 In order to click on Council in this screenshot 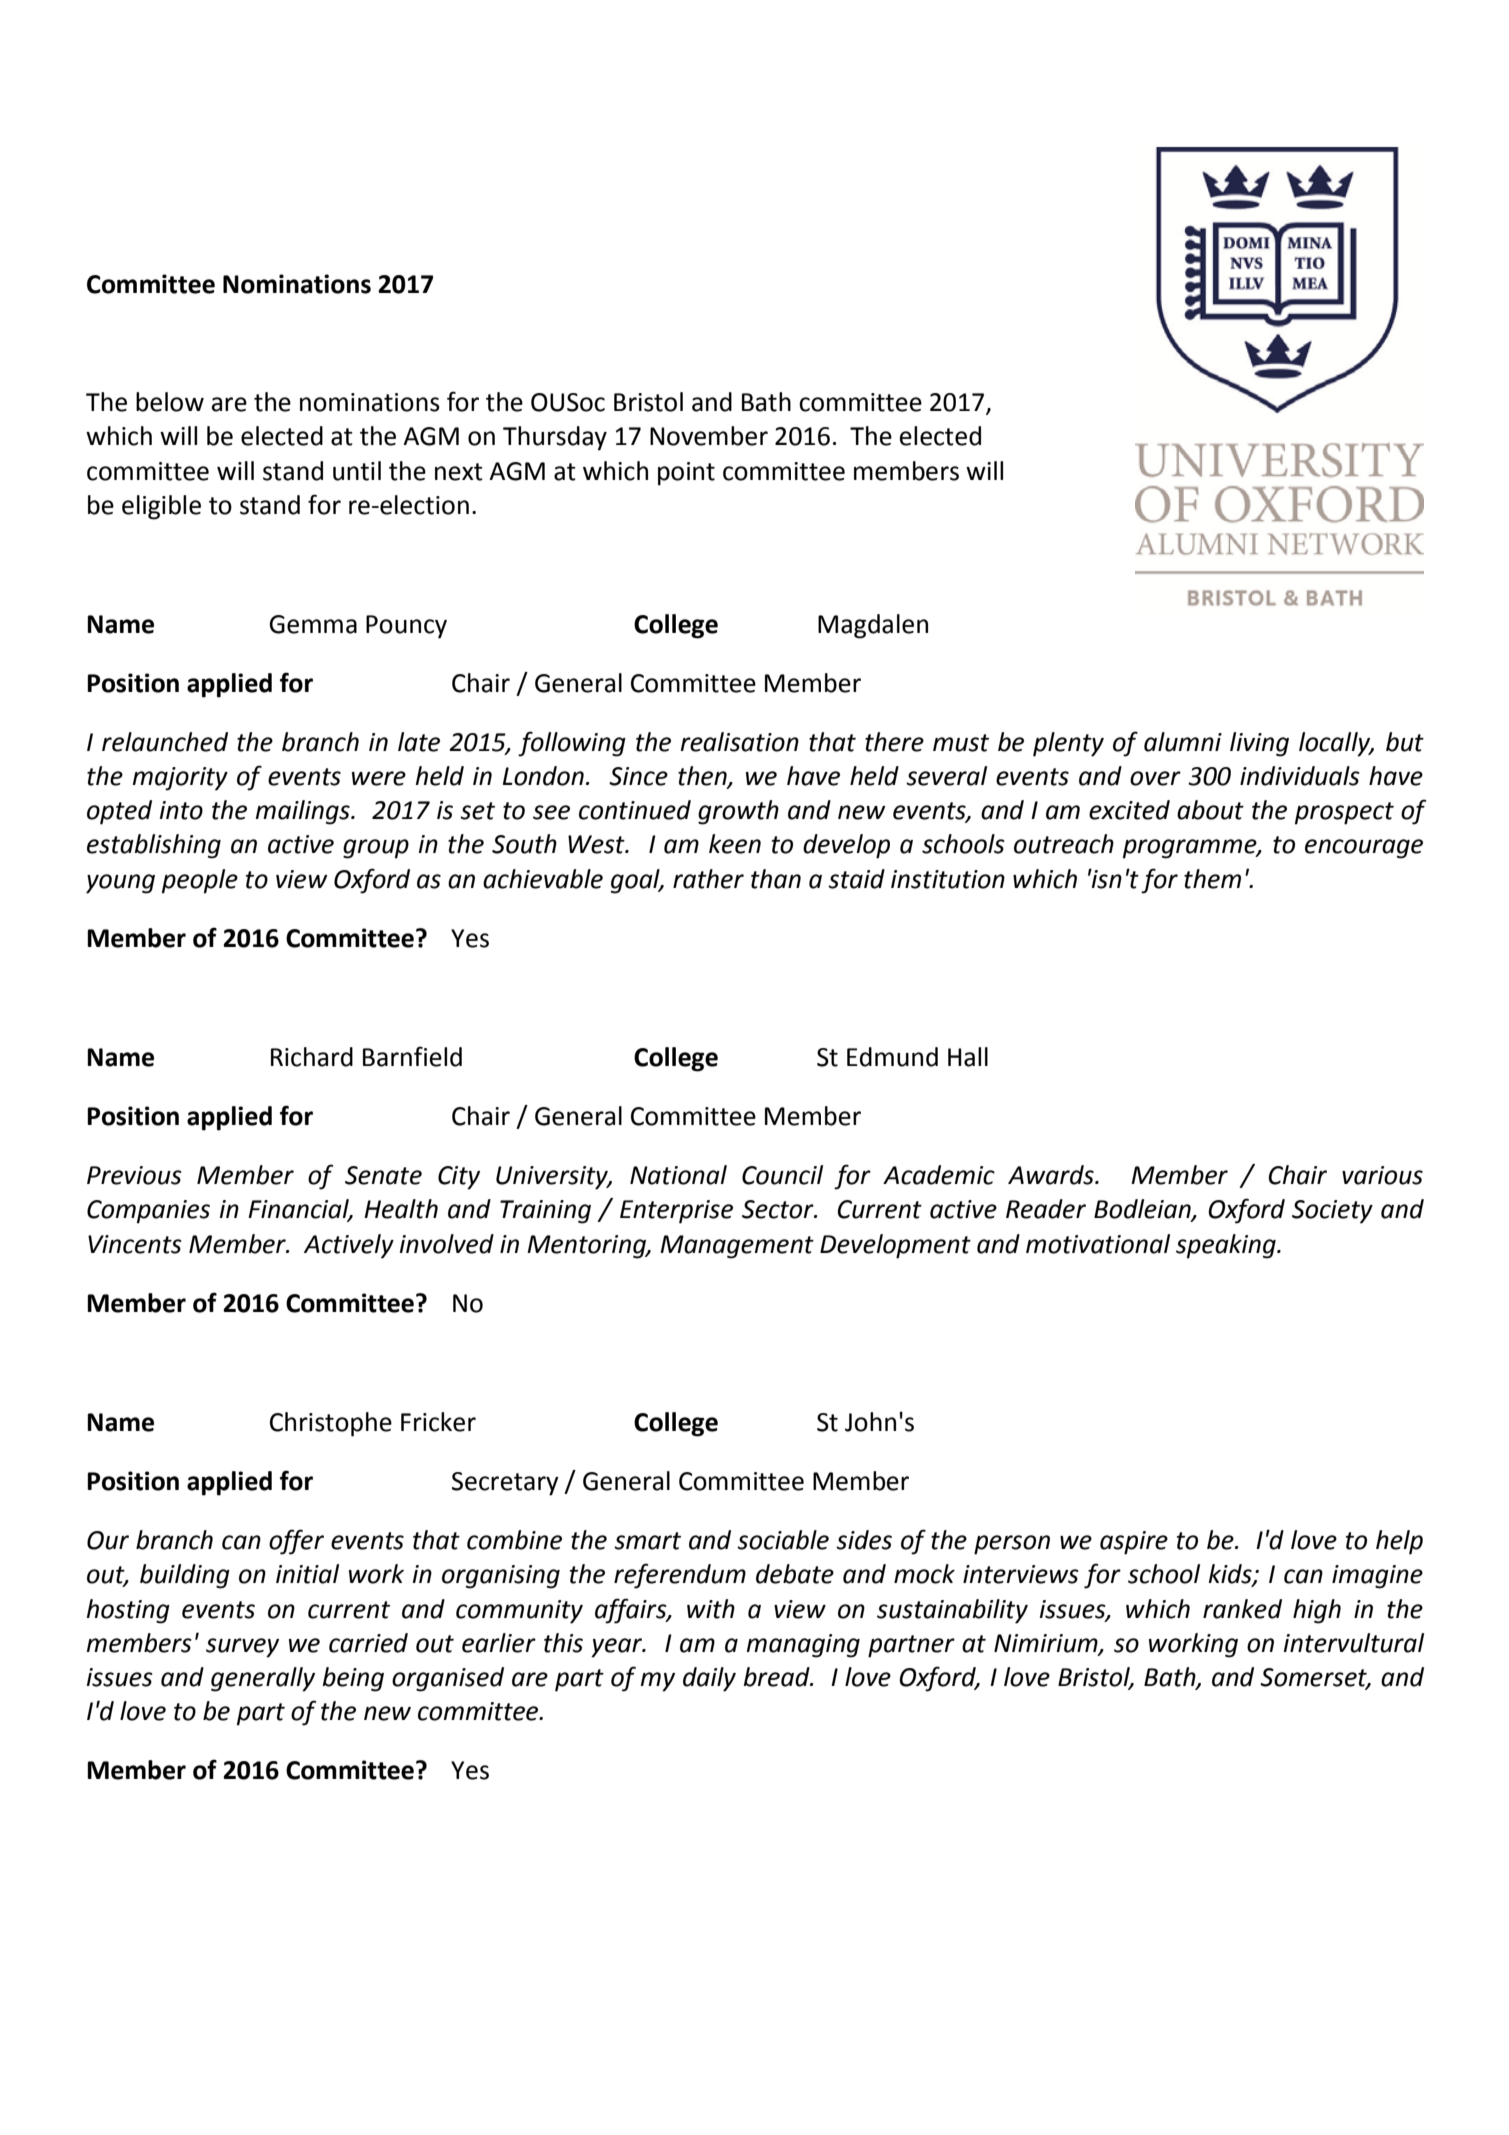, I will do `click(782, 1175)`.
